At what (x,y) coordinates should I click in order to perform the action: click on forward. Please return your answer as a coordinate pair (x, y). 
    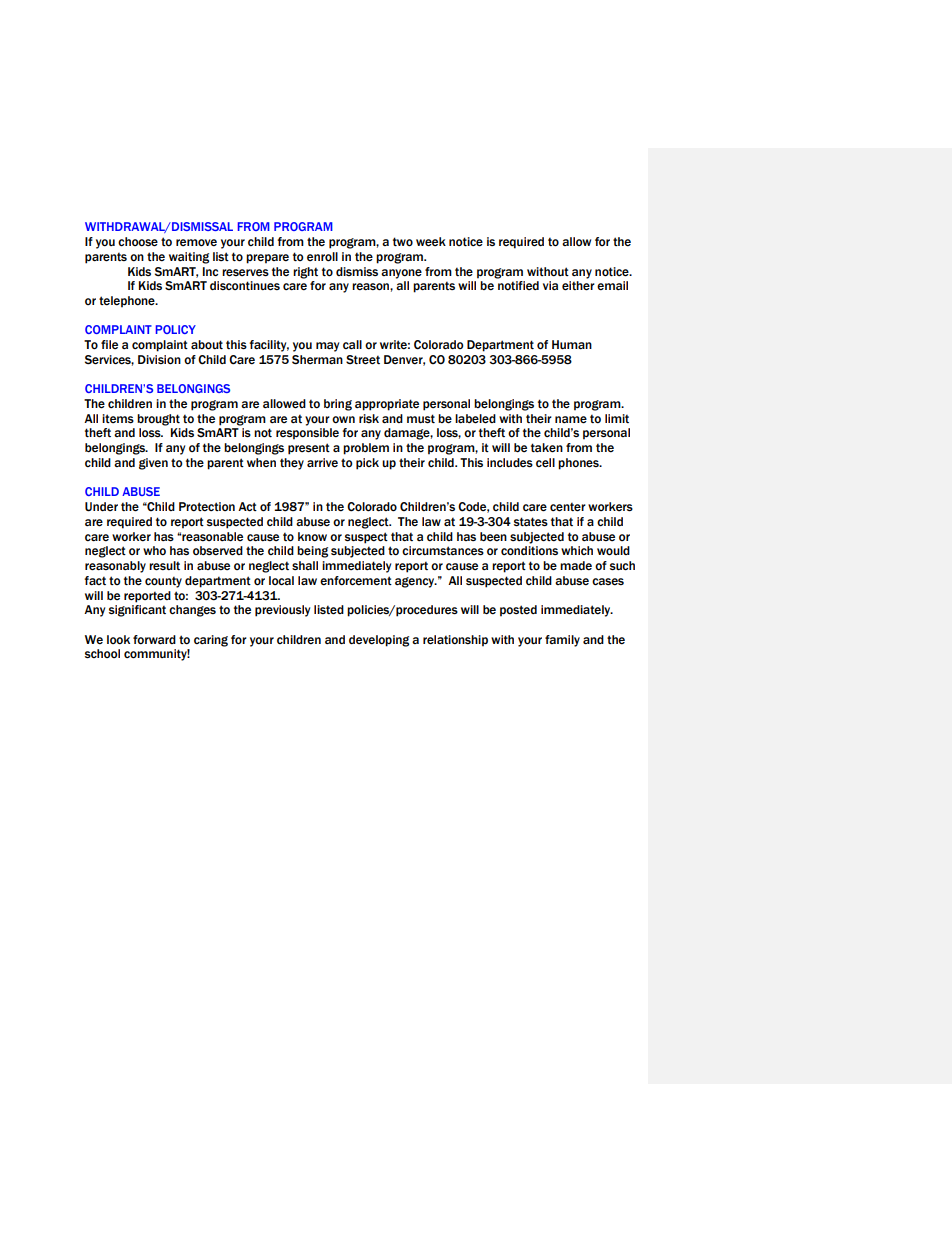
    Looking at the image, I should click on (154, 639).
